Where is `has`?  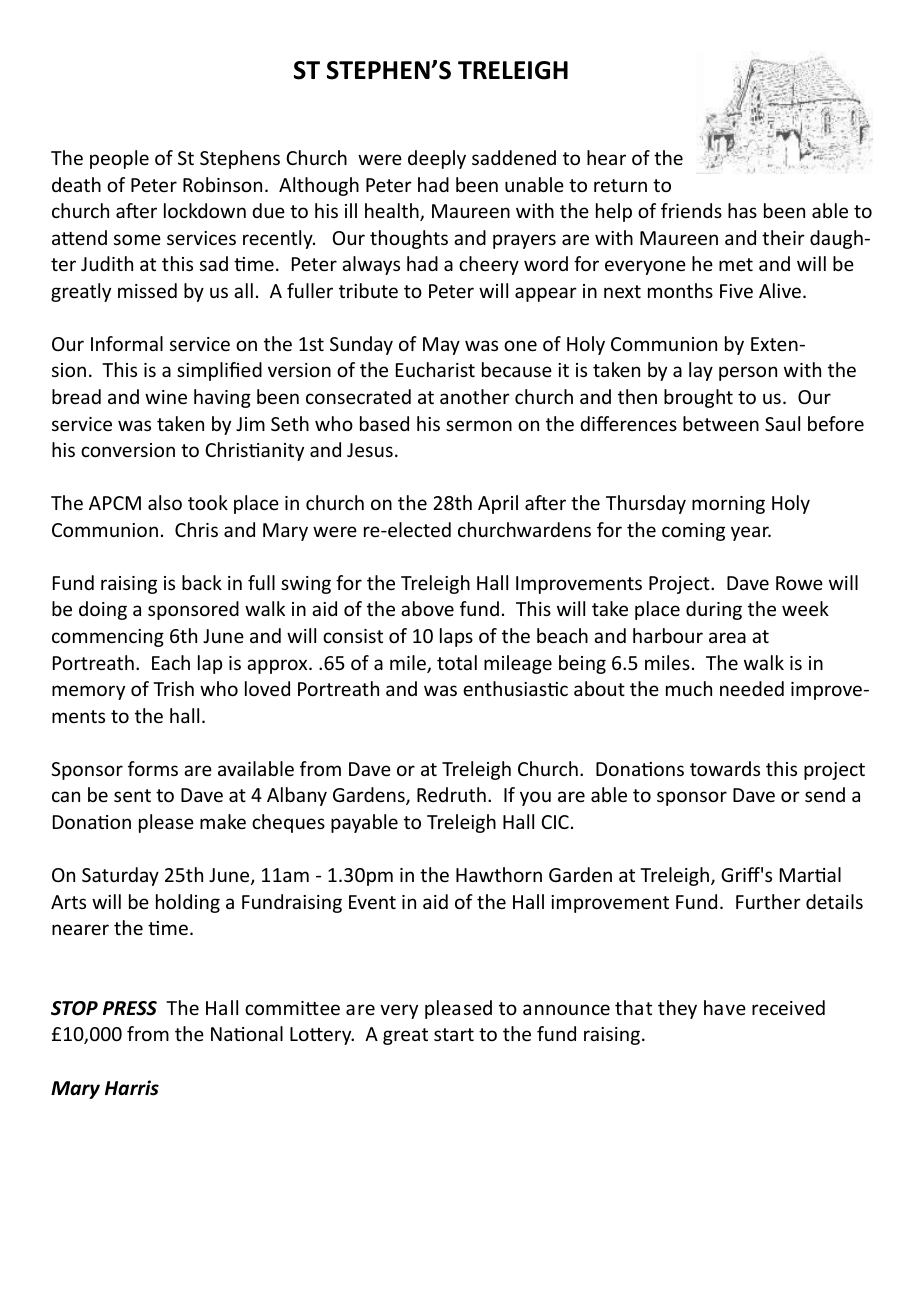 has is located at coordinates (742, 210).
